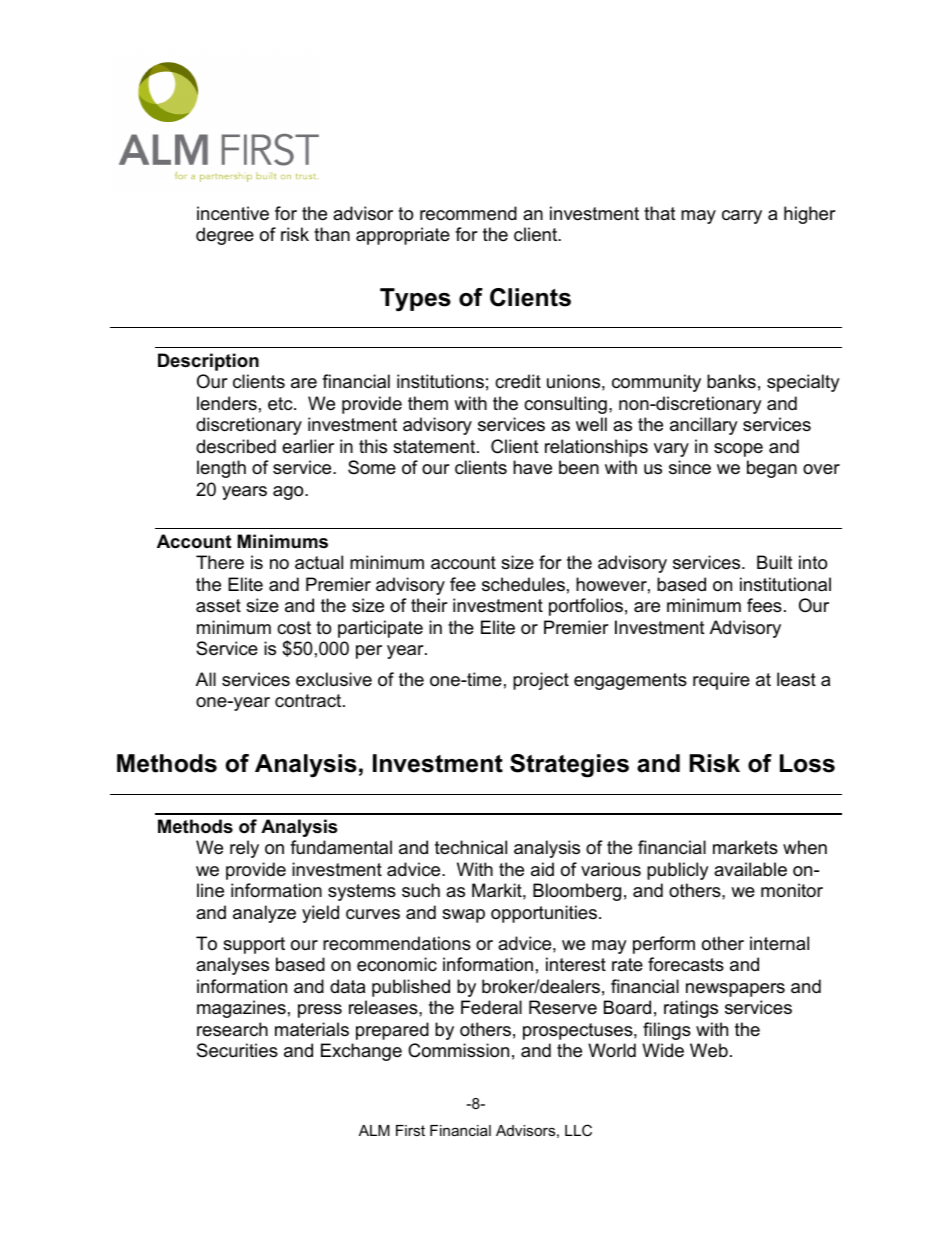 This screenshot has height=1233, width=952. What do you see at coordinates (742, 217) in the screenshot?
I see `carry` at bounding box center [742, 217].
